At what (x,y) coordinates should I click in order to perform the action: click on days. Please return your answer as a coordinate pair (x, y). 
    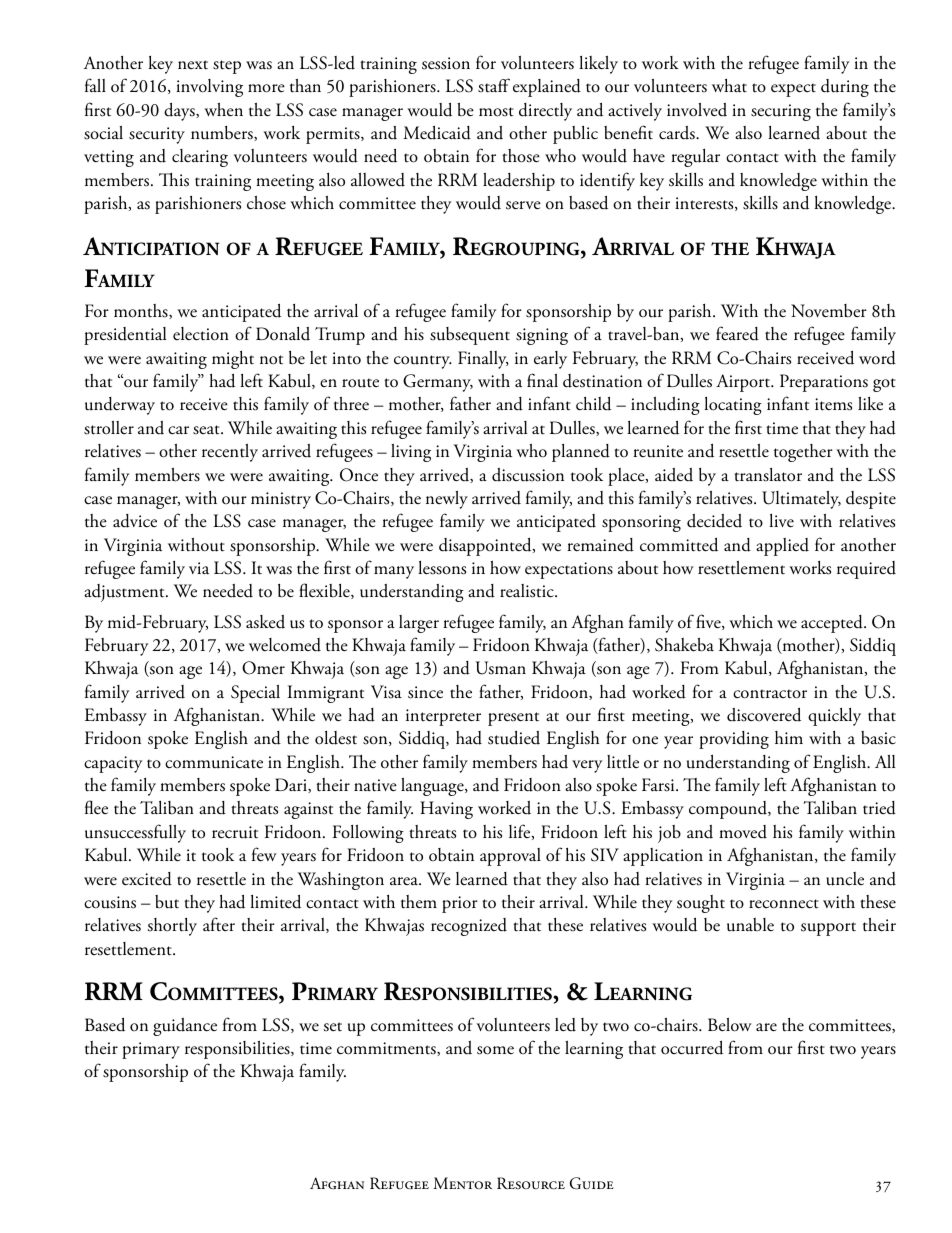
    Looking at the image, I should click on (180, 111).
